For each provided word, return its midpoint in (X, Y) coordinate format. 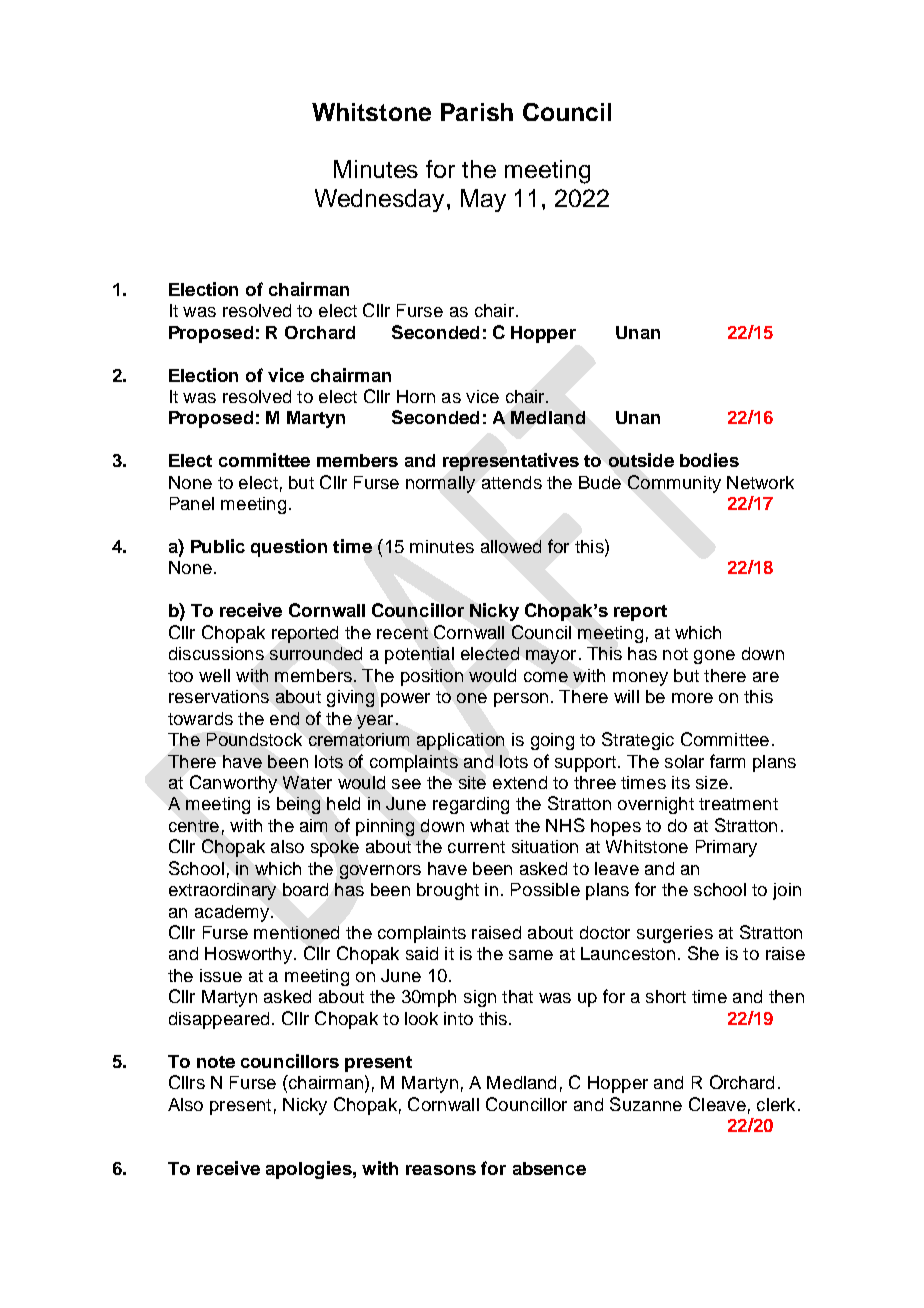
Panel (192, 503)
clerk (776, 1104)
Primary (726, 848)
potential (419, 655)
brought (448, 891)
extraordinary (222, 891)
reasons (441, 1170)
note (216, 1062)
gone (714, 657)
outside (641, 460)
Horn (416, 396)
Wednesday (381, 200)
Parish (477, 112)
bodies (709, 460)
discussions (216, 653)
